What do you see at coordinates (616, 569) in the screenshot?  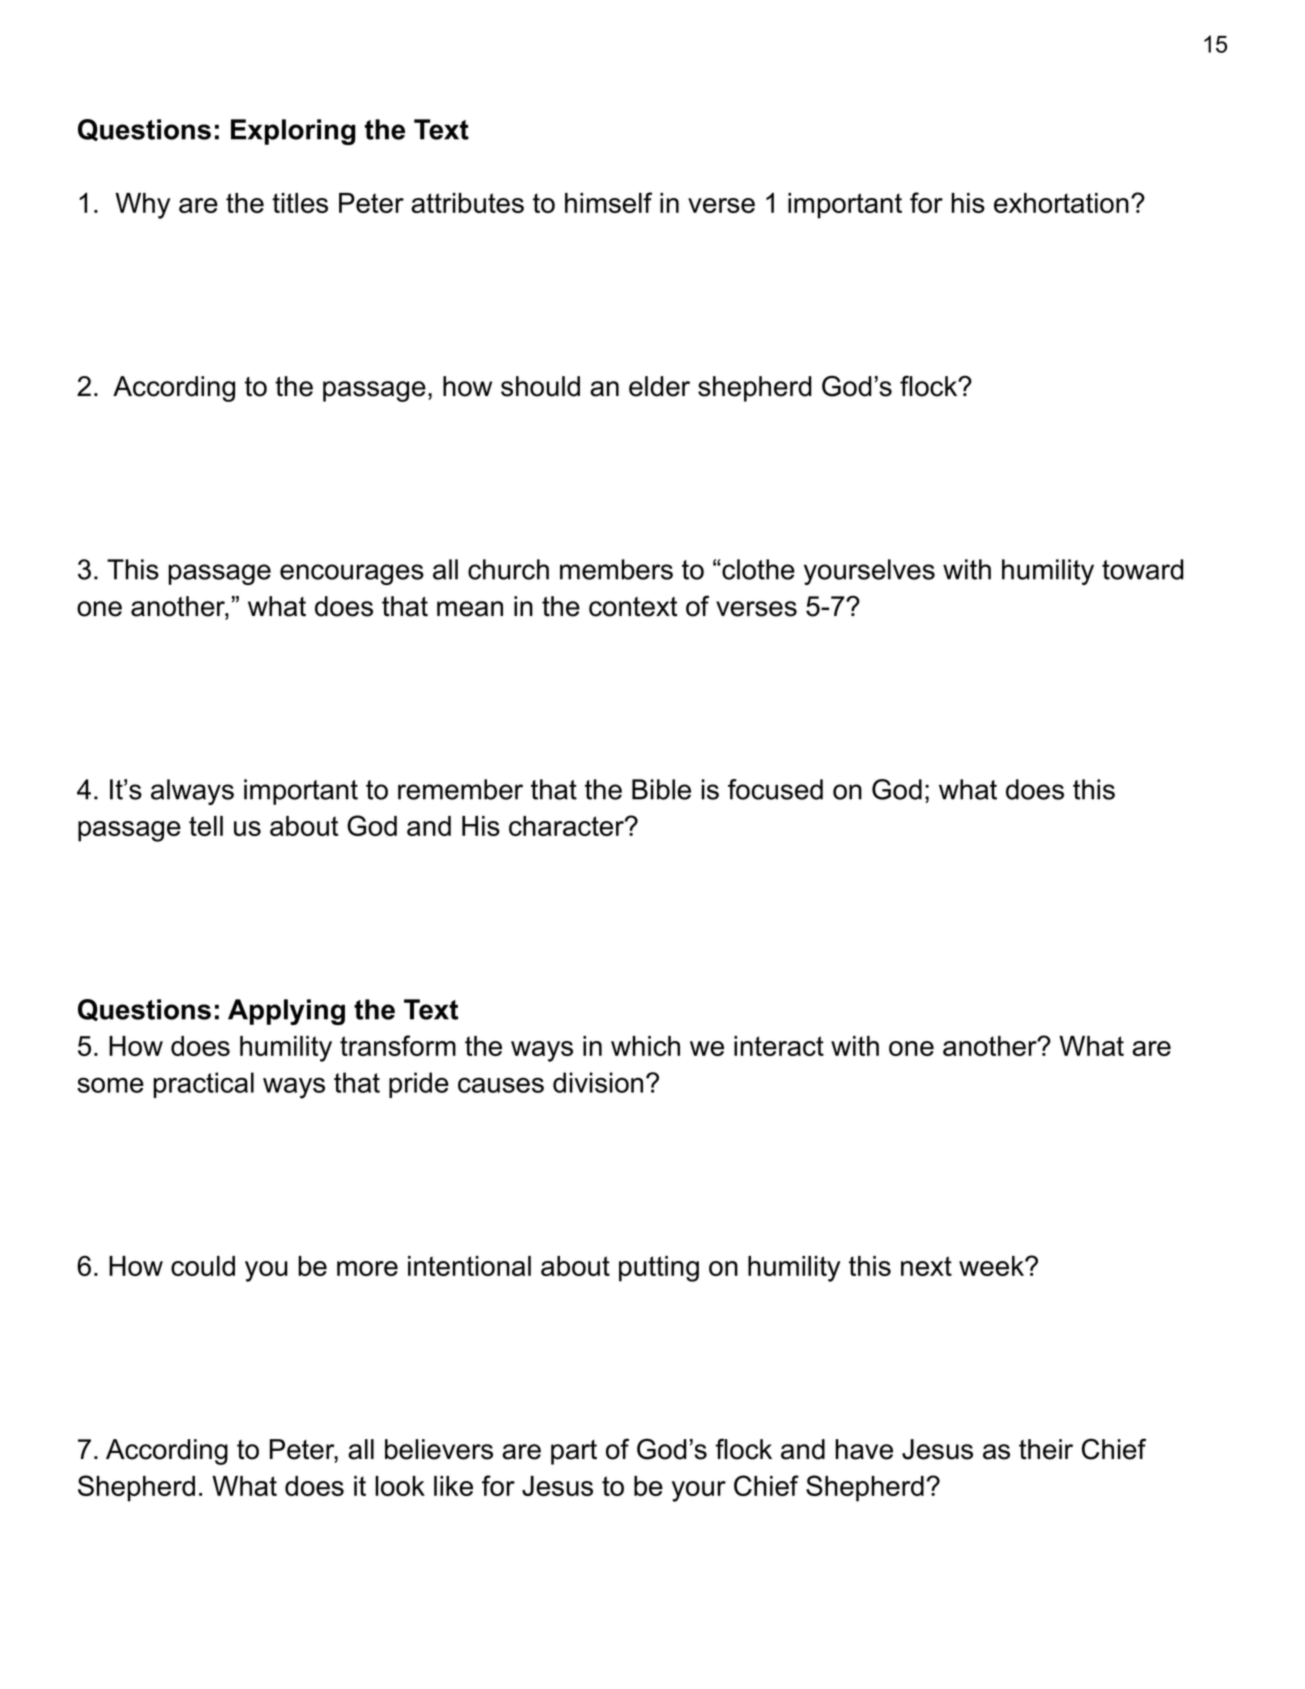 I see `members` at bounding box center [616, 569].
